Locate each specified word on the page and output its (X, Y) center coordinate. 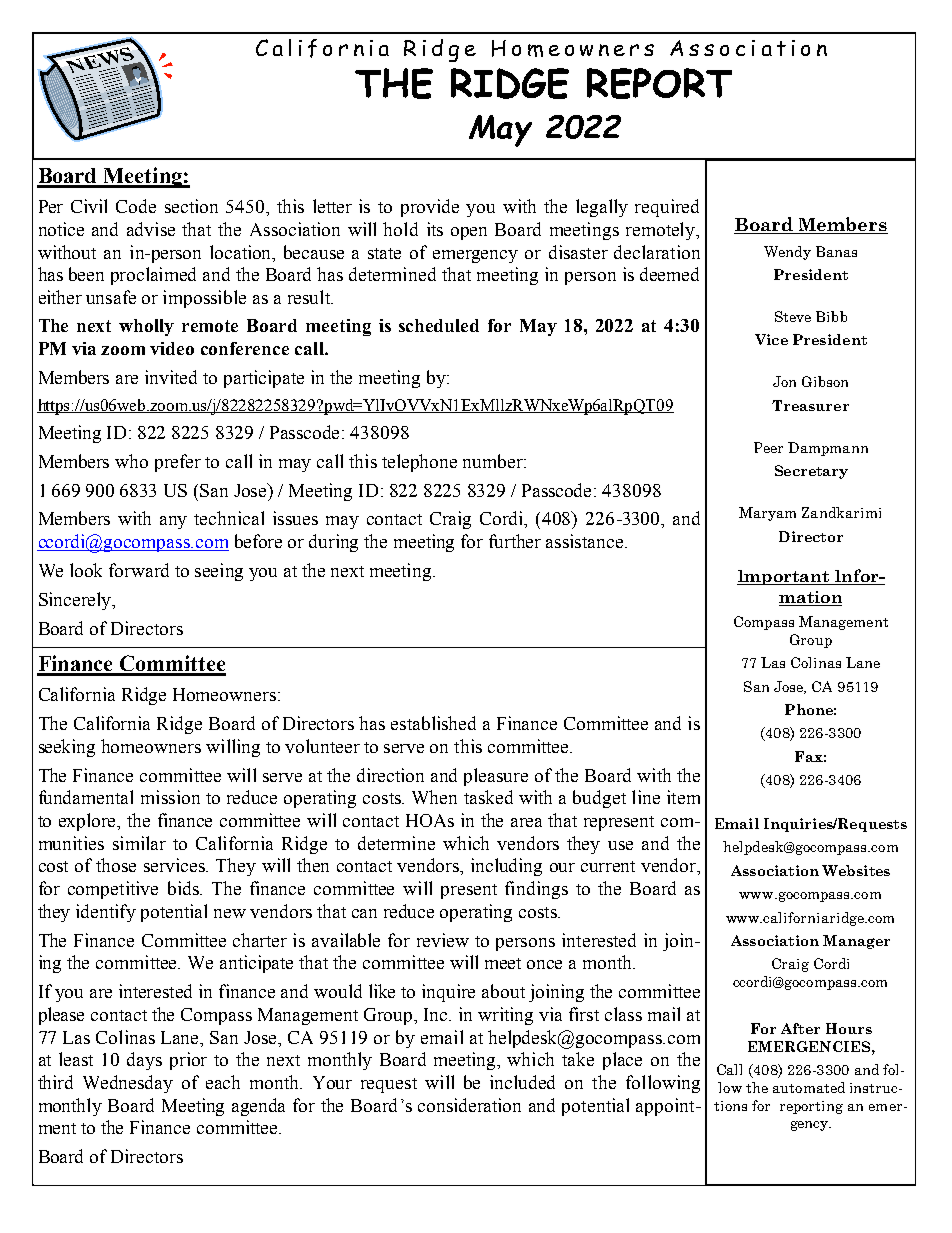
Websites (856, 870)
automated (809, 1087)
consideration (469, 1105)
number (494, 461)
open (469, 233)
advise (151, 229)
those (116, 865)
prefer (178, 463)
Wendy (787, 253)
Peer (768, 447)
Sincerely (76, 601)
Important (784, 577)
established (433, 723)
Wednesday (128, 1084)
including (506, 867)
